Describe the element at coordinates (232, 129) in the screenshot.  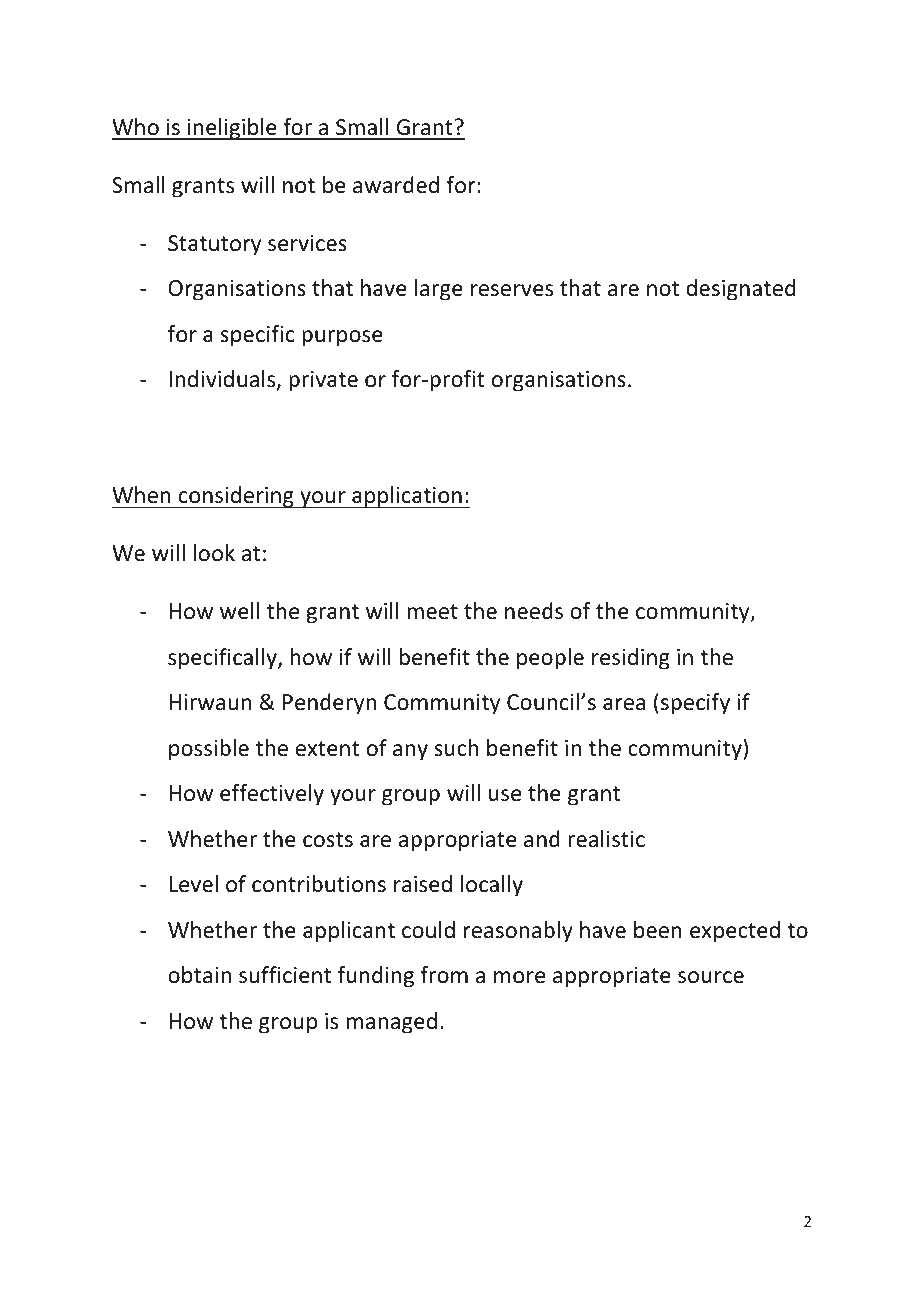
I see `ineligible` at that location.
